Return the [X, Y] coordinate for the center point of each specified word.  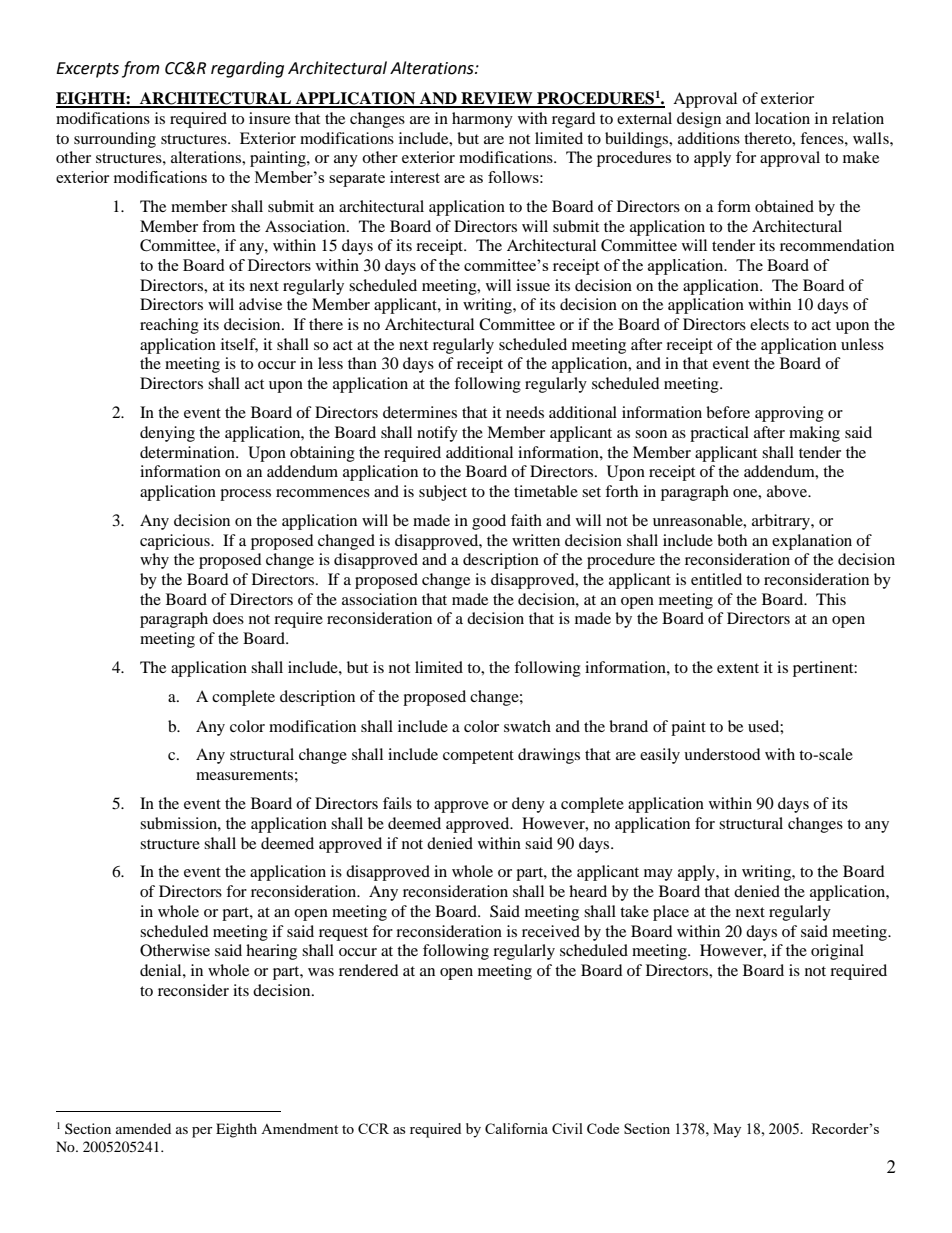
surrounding [115, 140]
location [782, 118]
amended [143, 1128]
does [228, 618]
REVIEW [497, 99]
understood [722, 754]
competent [478, 757]
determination [188, 452]
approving [789, 414]
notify [437, 434]
